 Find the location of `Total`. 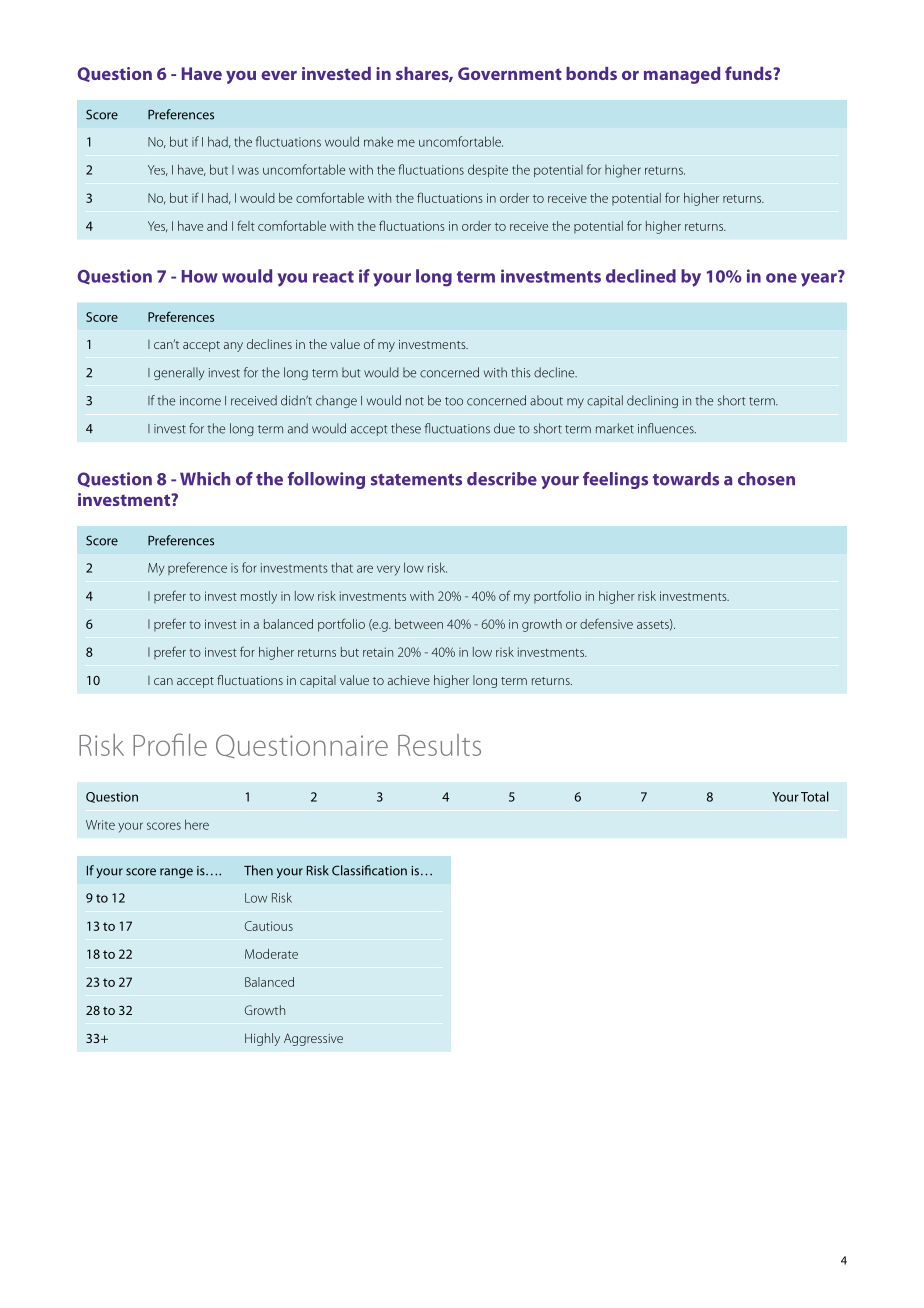

Total is located at coordinates (815, 796).
